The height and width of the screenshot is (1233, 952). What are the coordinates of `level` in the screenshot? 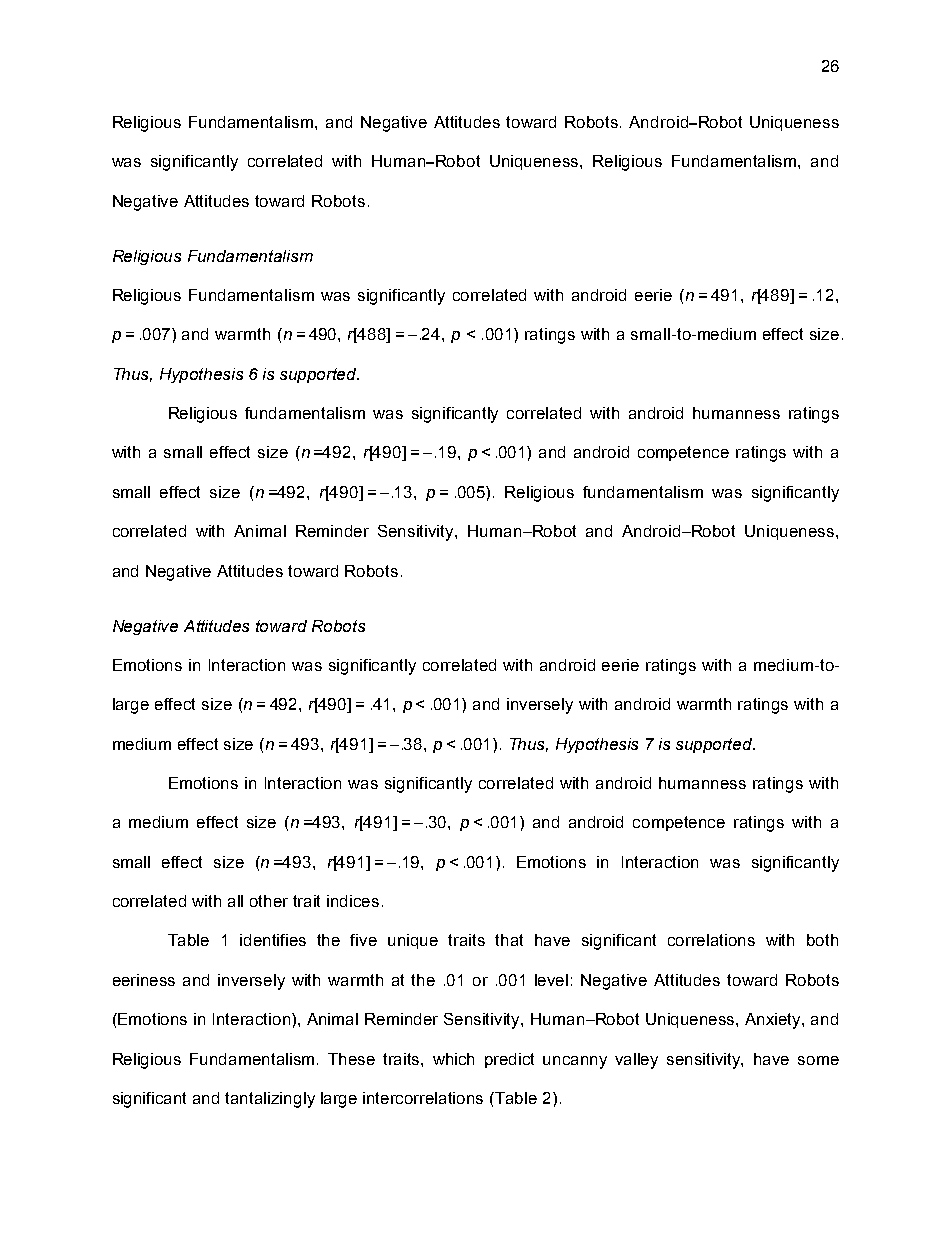 It's located at (551, 980).
